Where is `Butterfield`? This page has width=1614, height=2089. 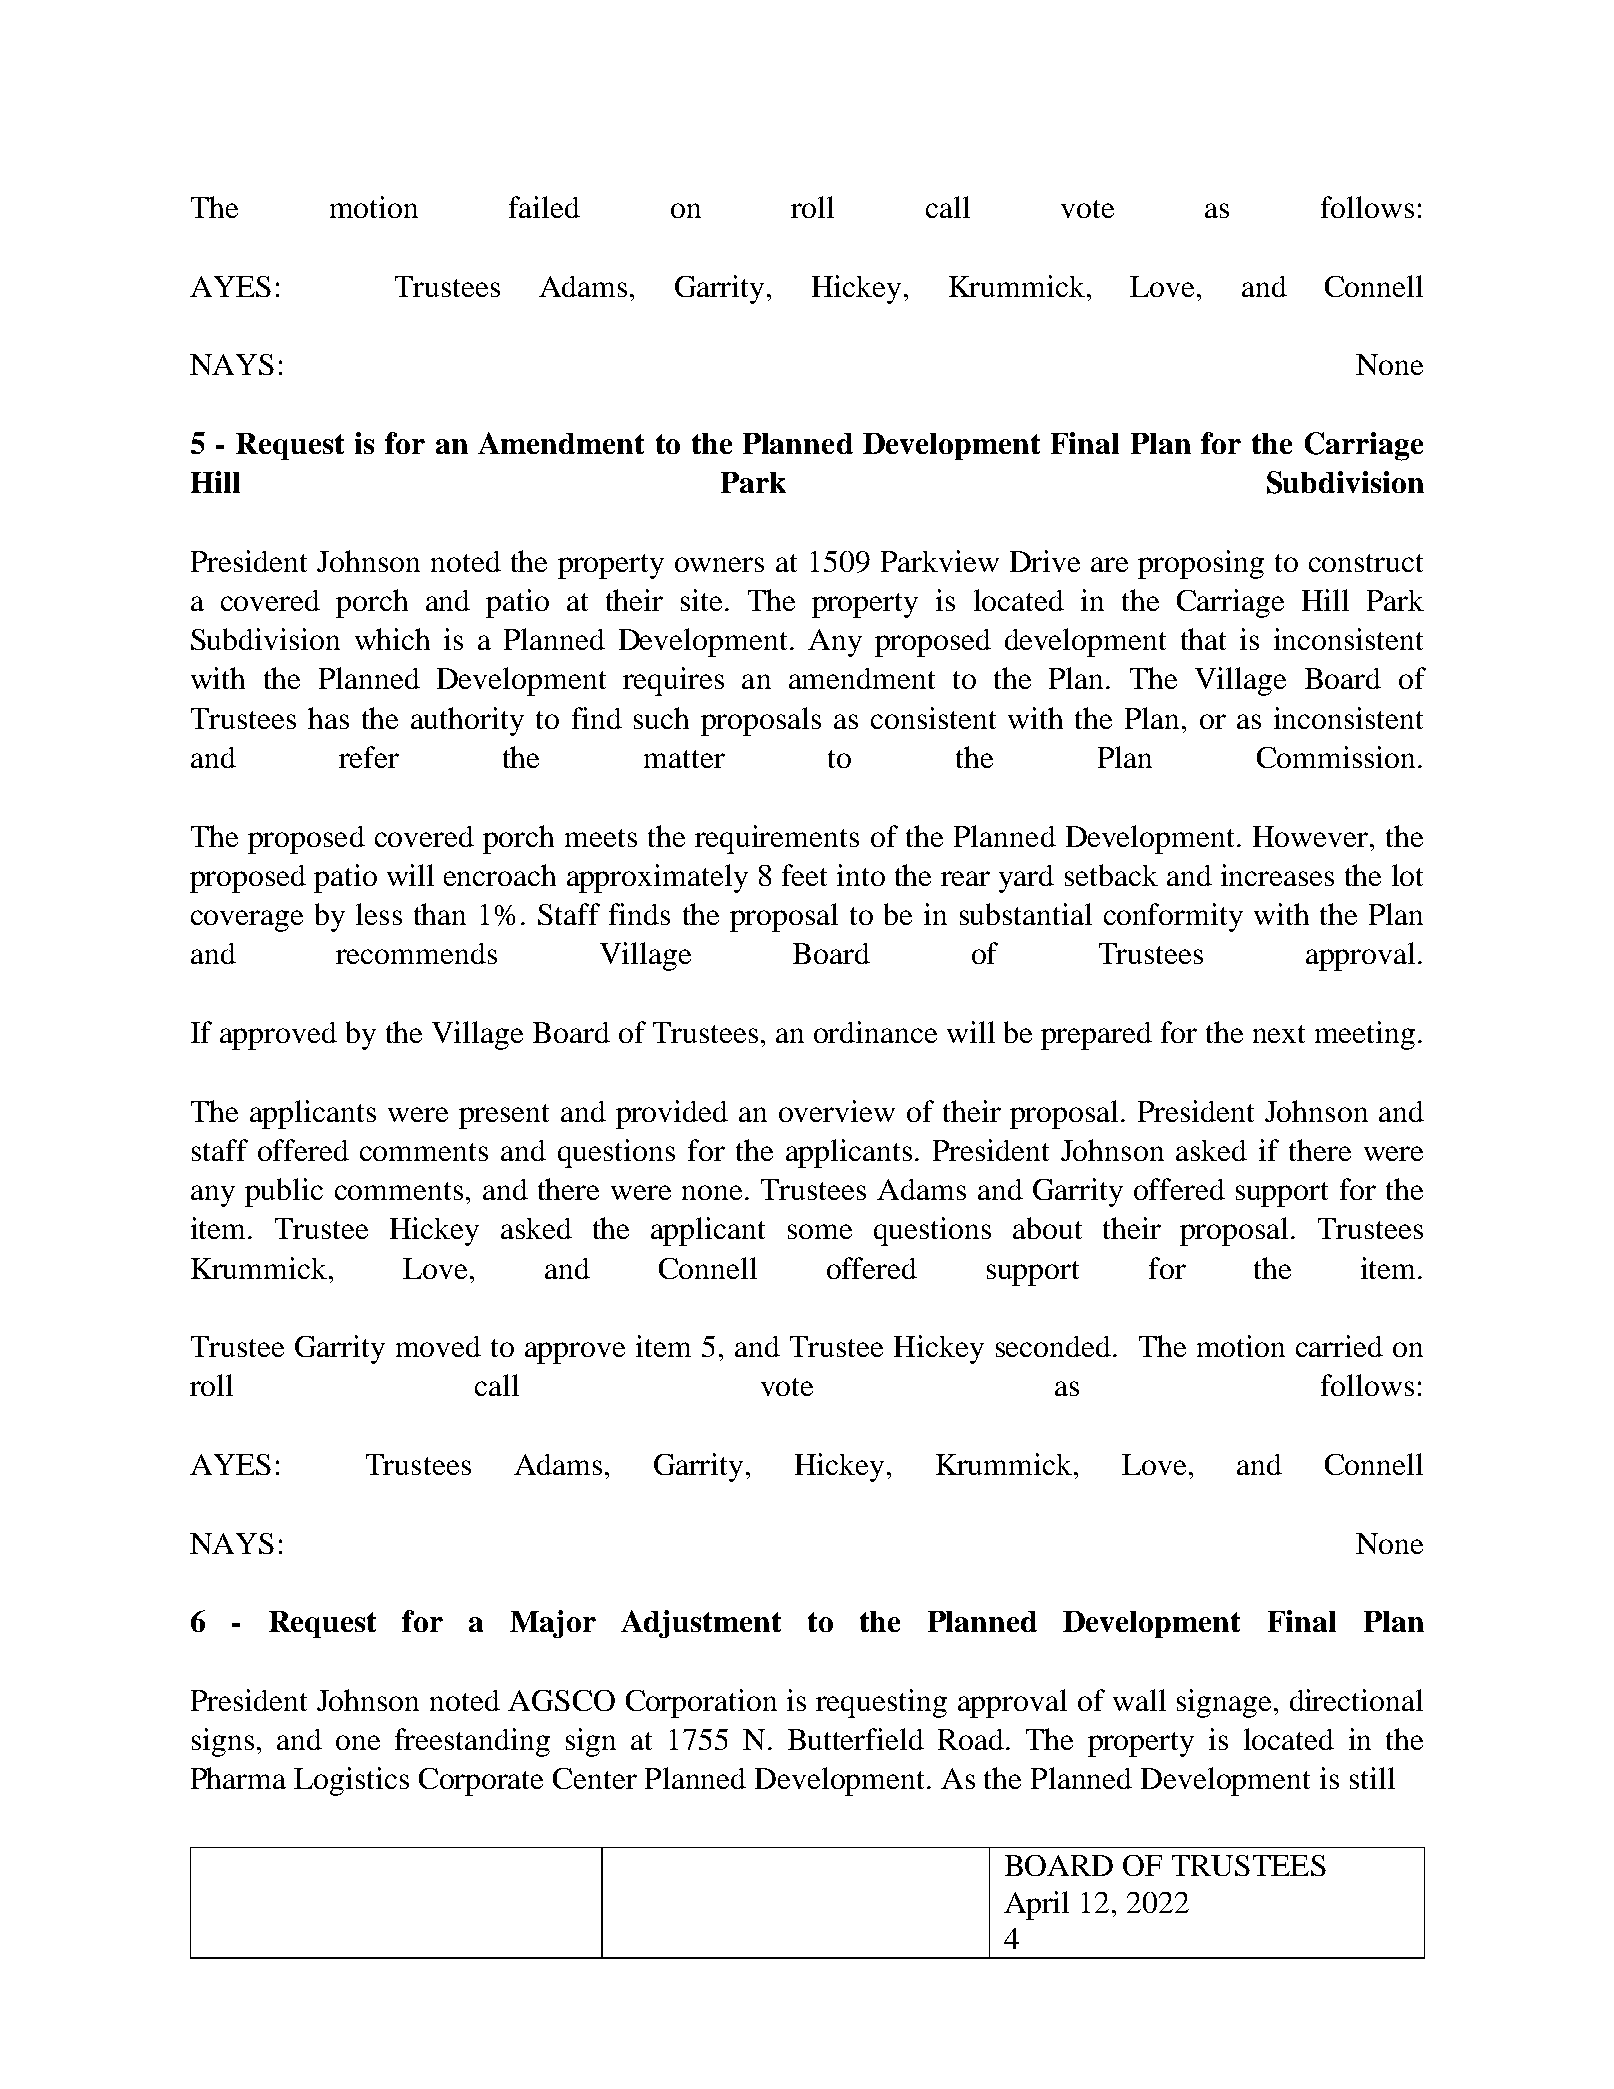 Butterfield is located at coordinates (856, 1739).
